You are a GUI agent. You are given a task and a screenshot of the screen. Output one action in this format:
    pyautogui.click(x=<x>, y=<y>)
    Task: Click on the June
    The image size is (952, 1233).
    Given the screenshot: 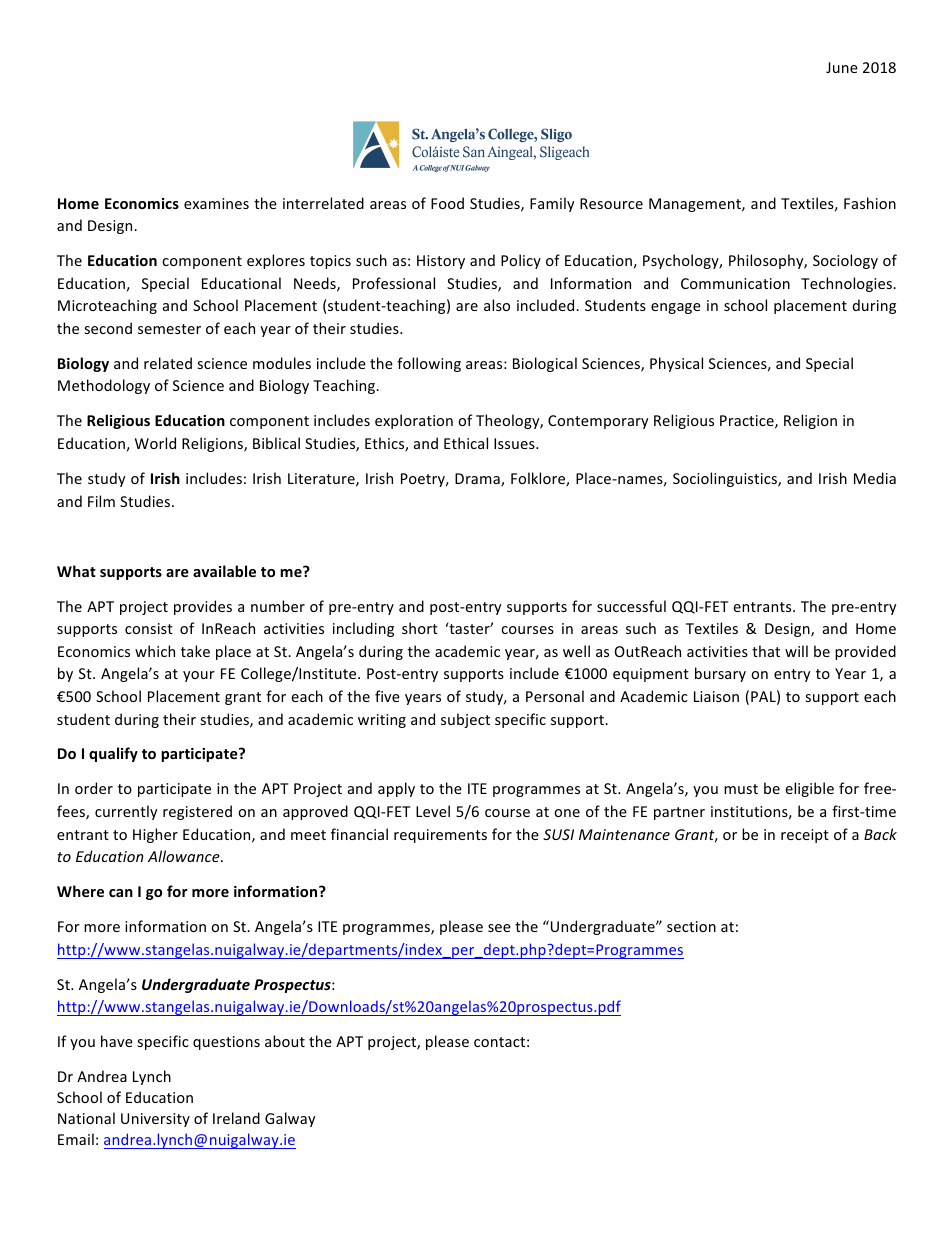 What is the action you would take?
    pyautogui.click(x=842, y=67)
